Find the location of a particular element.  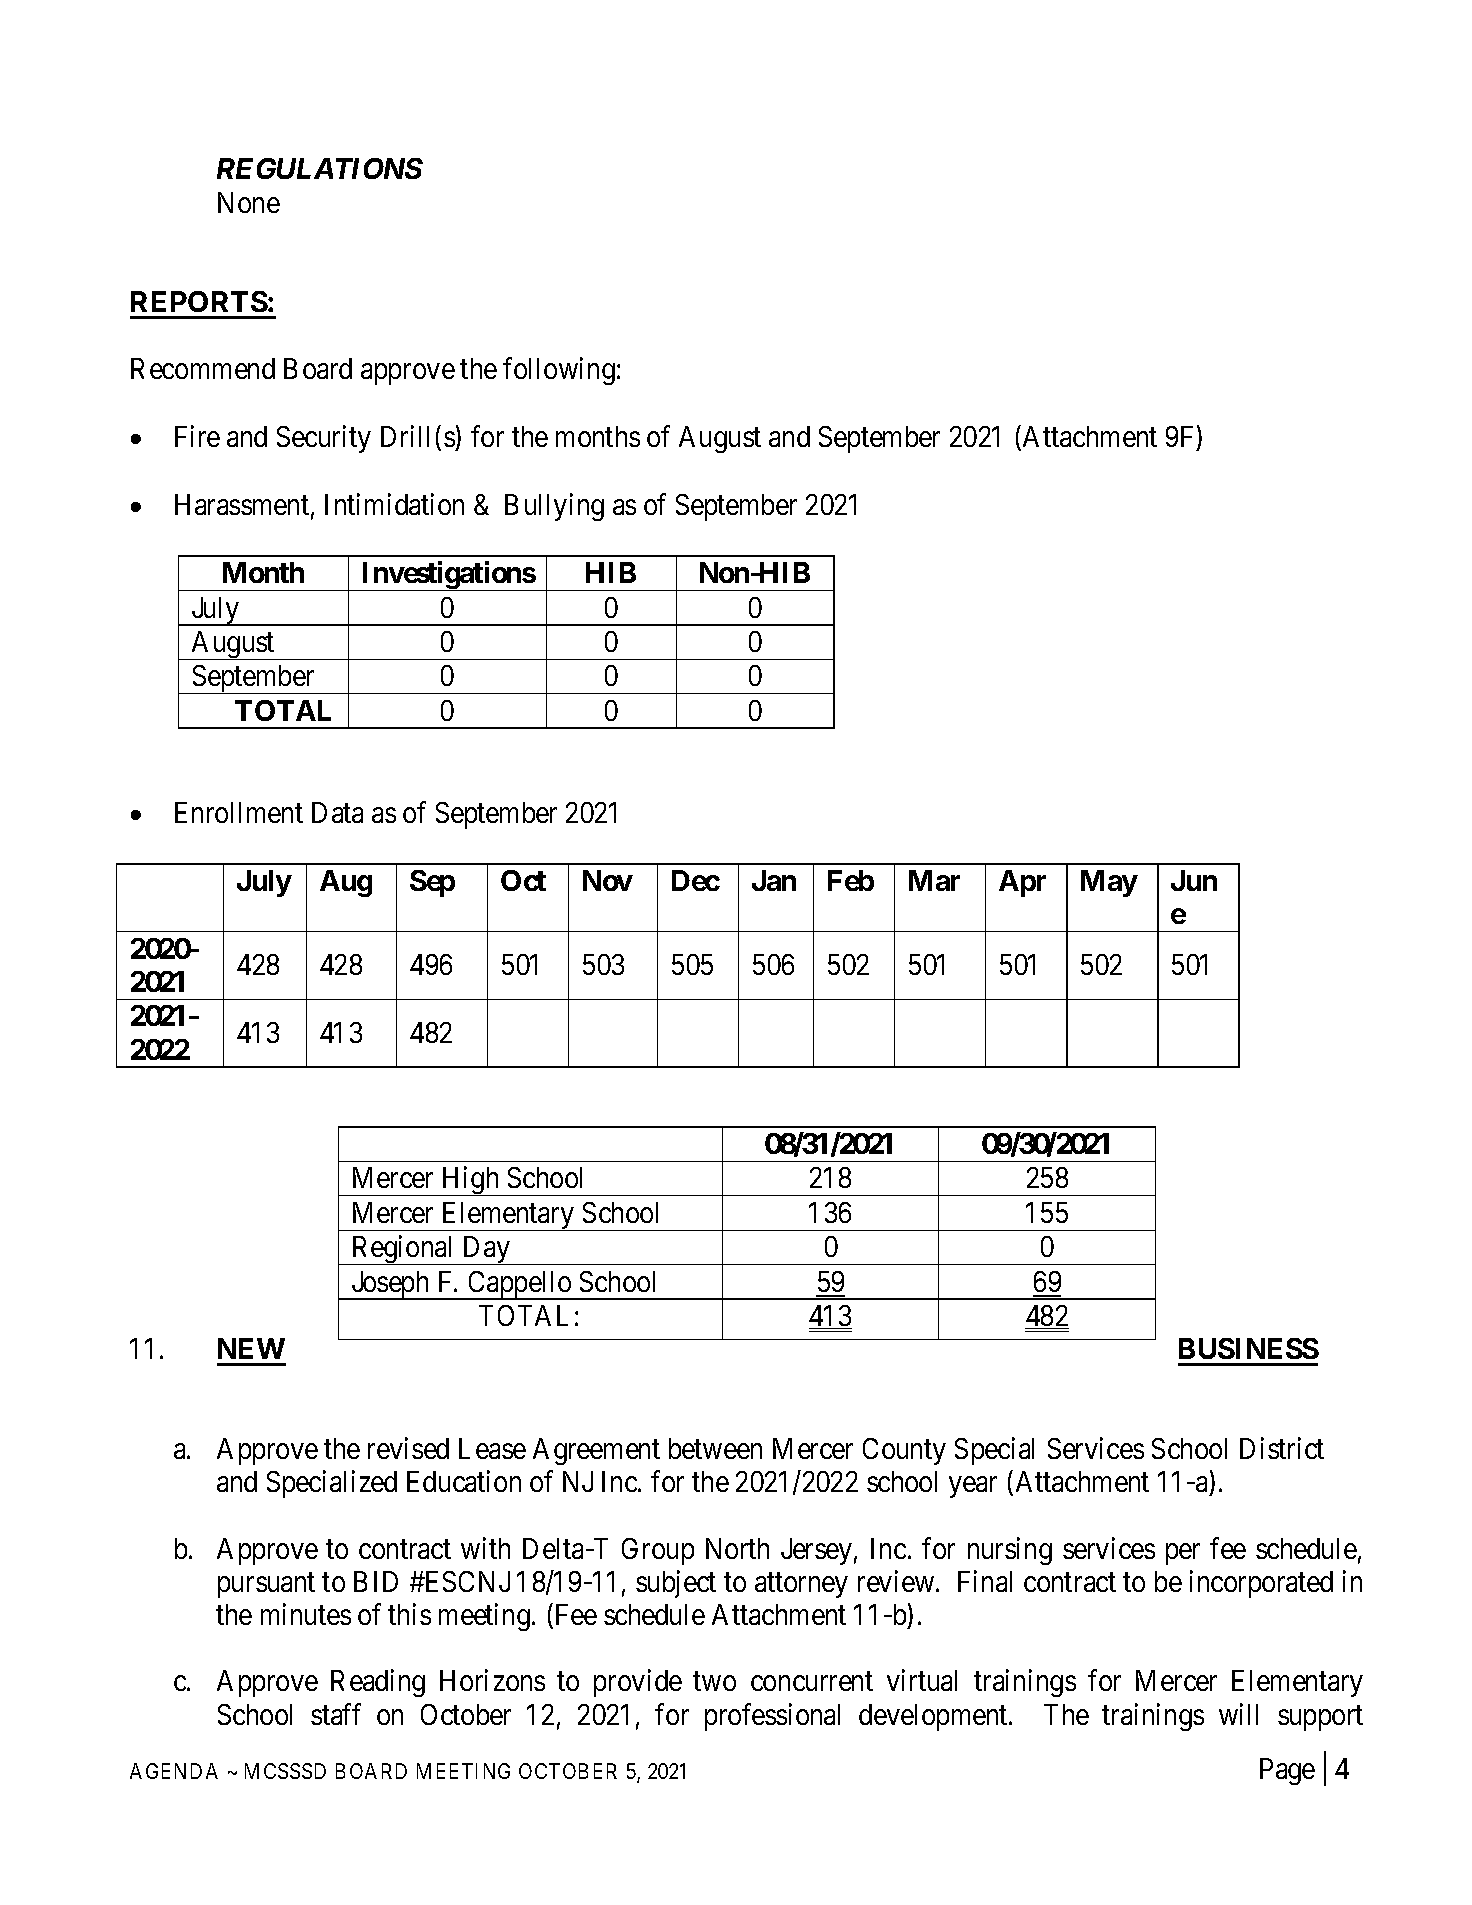

staff is located at coordinates (336, 1714).
